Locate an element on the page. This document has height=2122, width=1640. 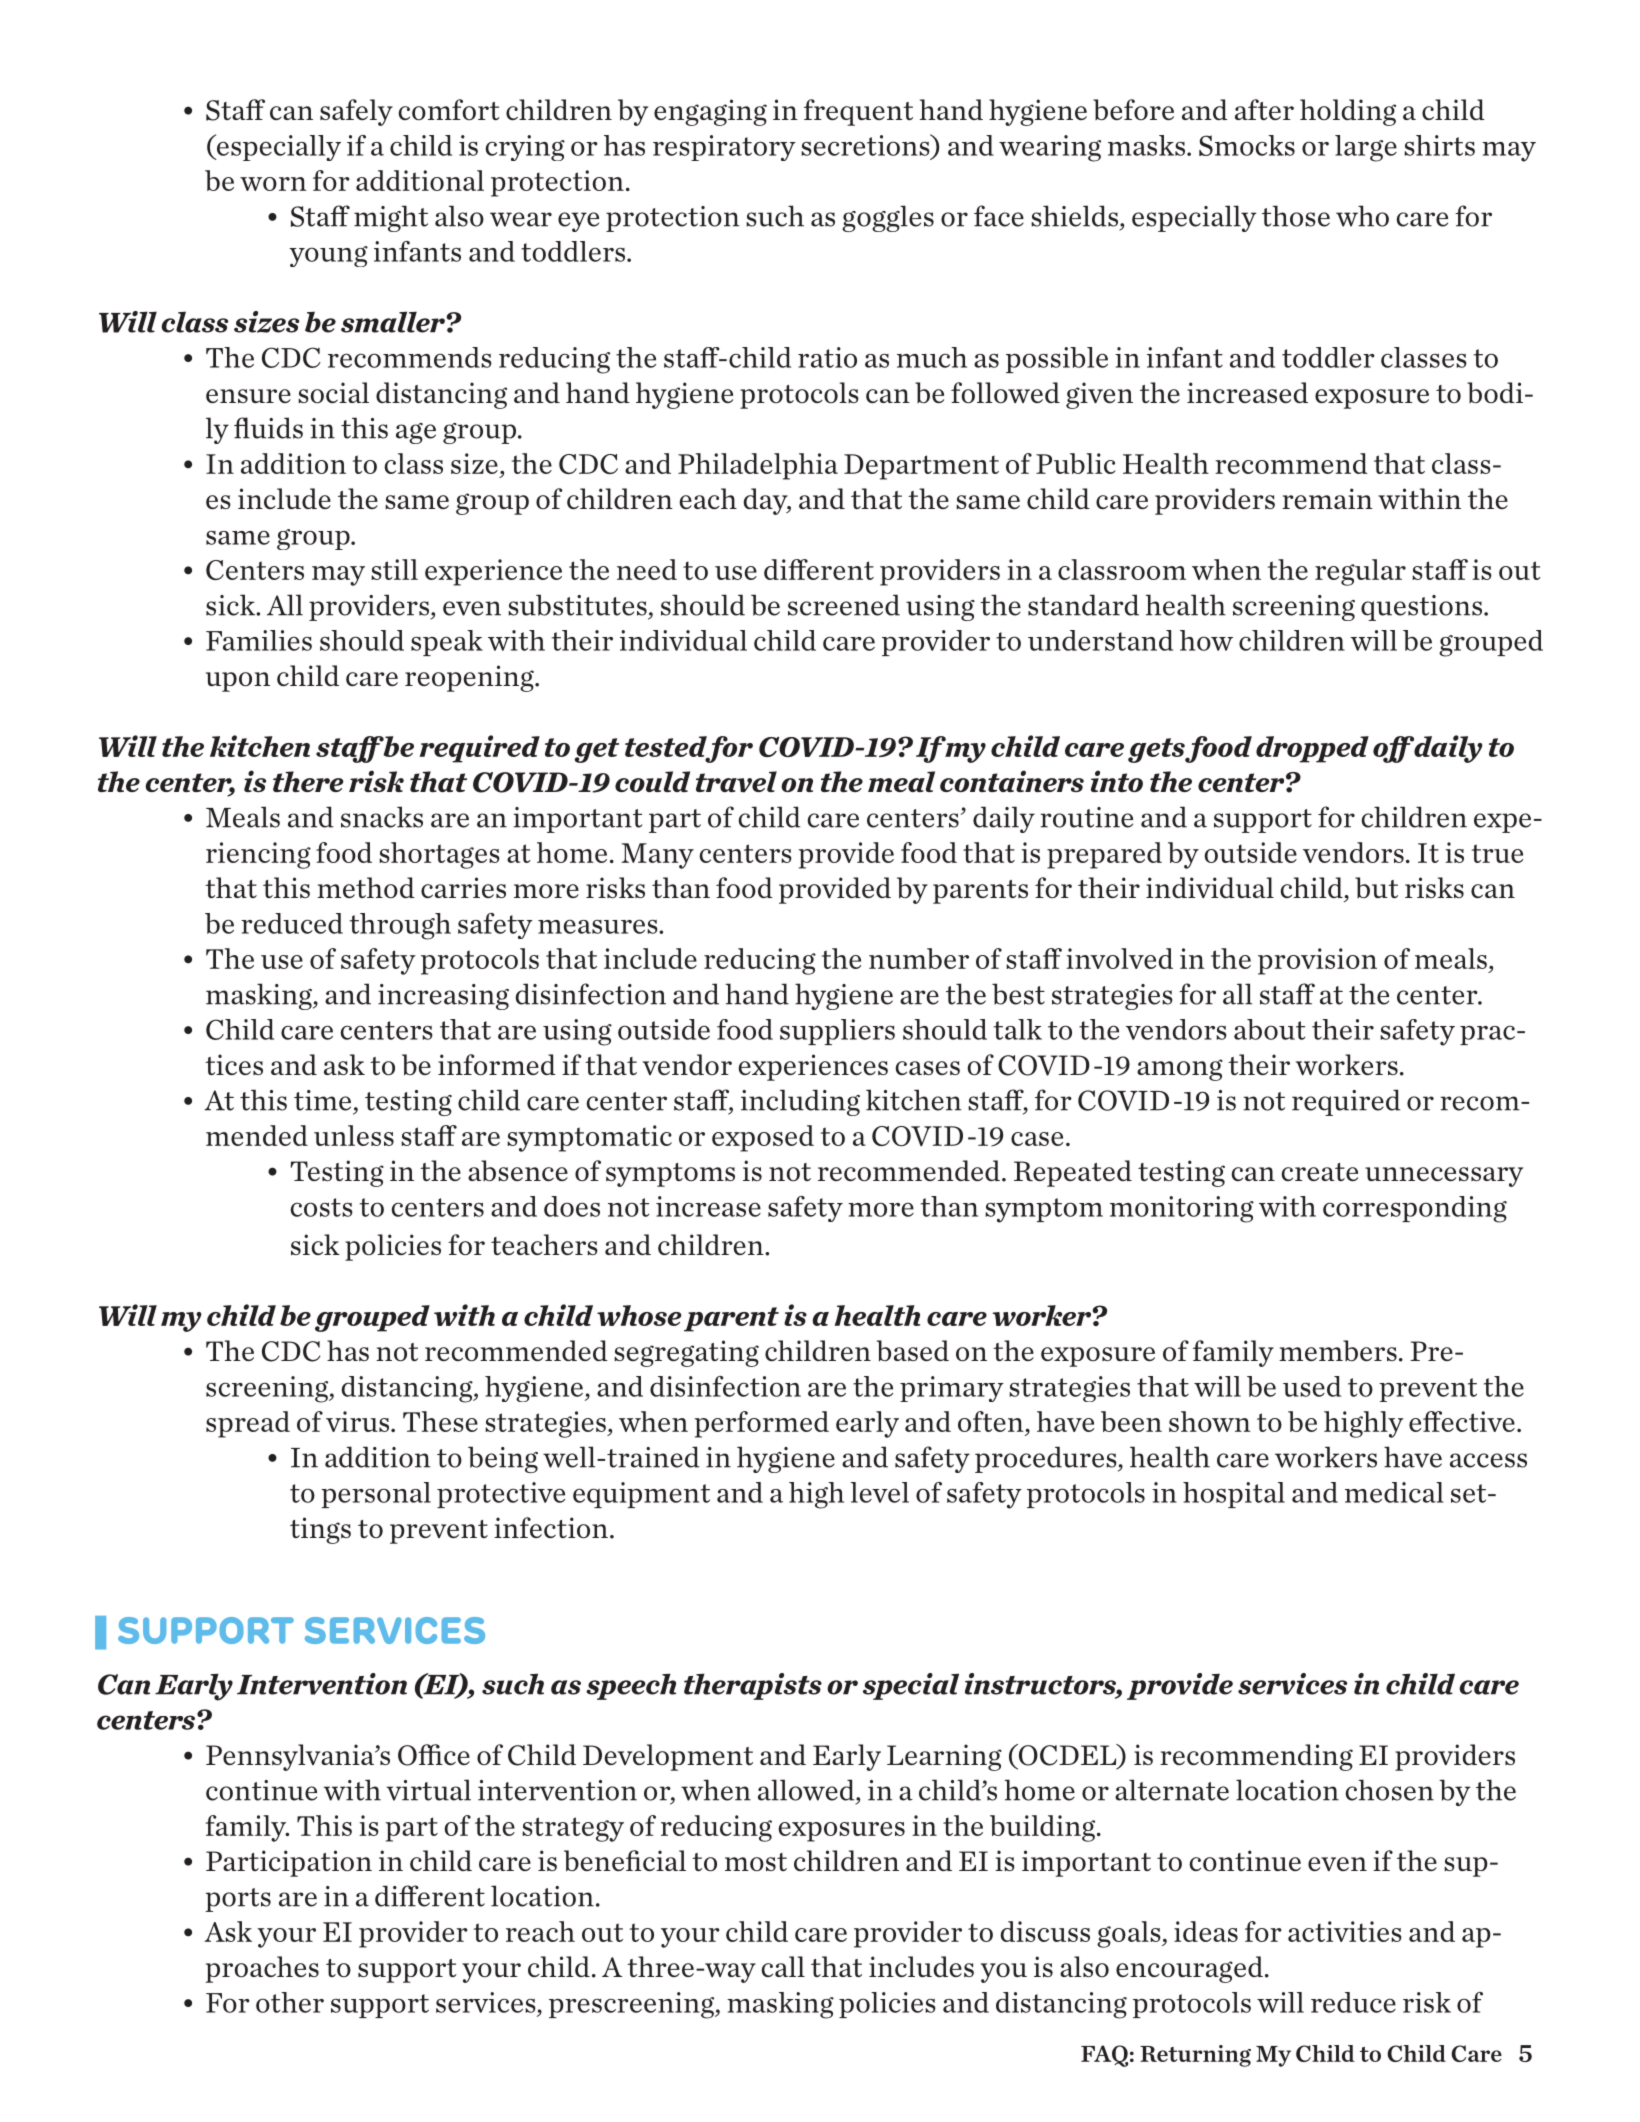
snacks is located at coordinates (382, 817).
